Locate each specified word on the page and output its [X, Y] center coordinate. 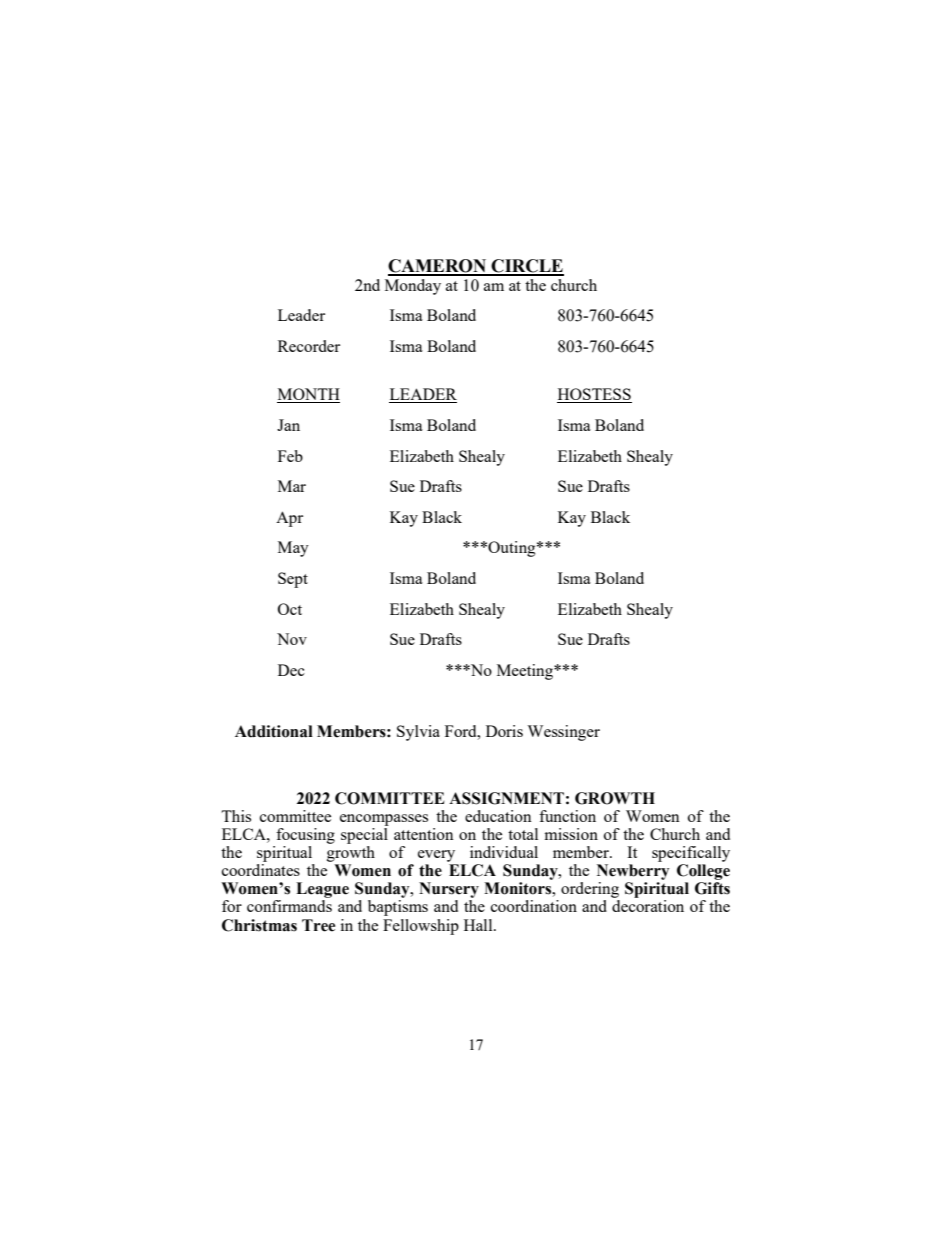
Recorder [309, 346]
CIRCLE [527, 267]
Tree [318, 925]
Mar [292, 486]
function [567, 816]
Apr [289, 519]
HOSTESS [594, 395]
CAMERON [438, 267]
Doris [504, 731]
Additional [274, 731]
